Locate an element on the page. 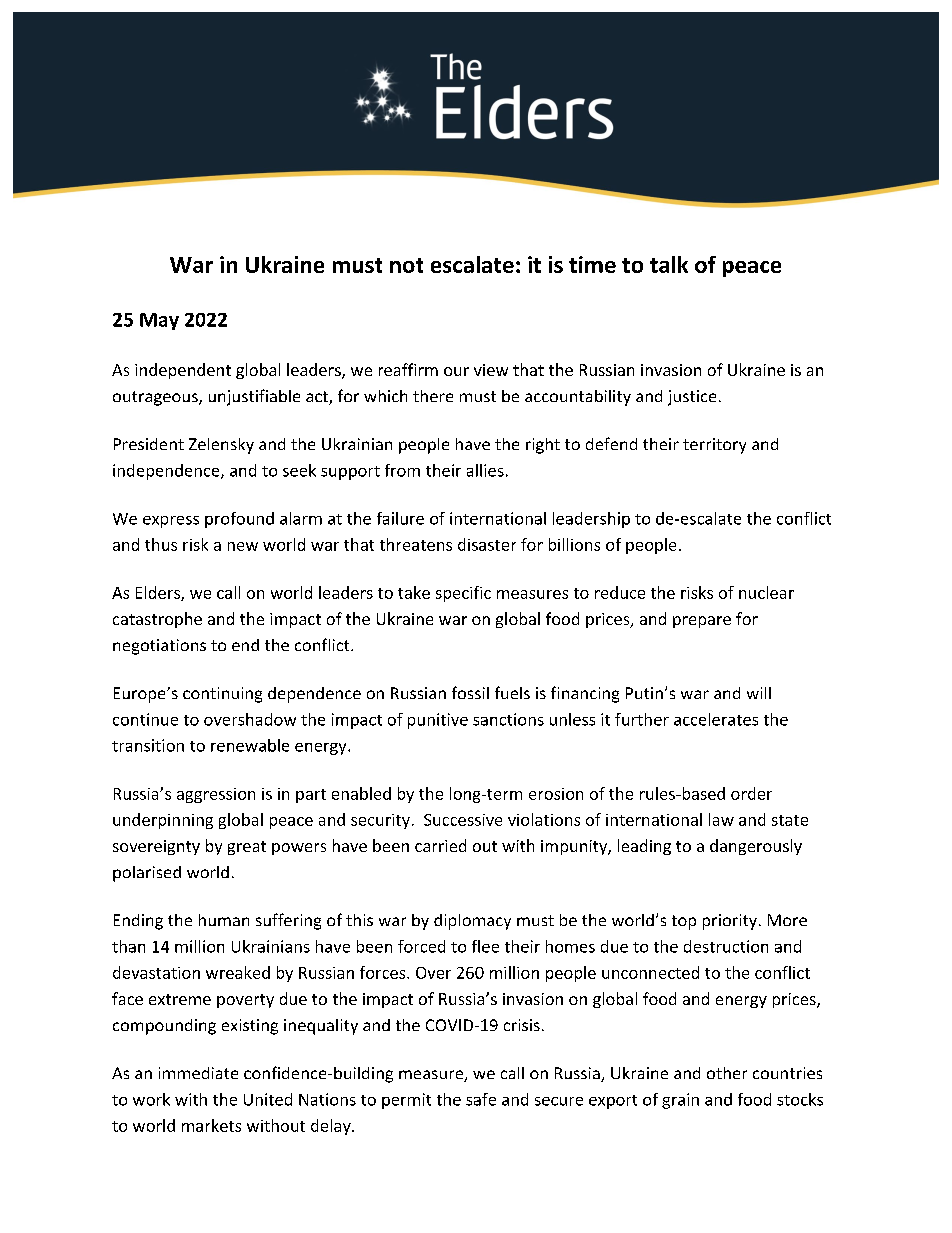 Image resolution: width=952 pixels, height=1233 pixels. profound is located at coordinates (239, 520).
